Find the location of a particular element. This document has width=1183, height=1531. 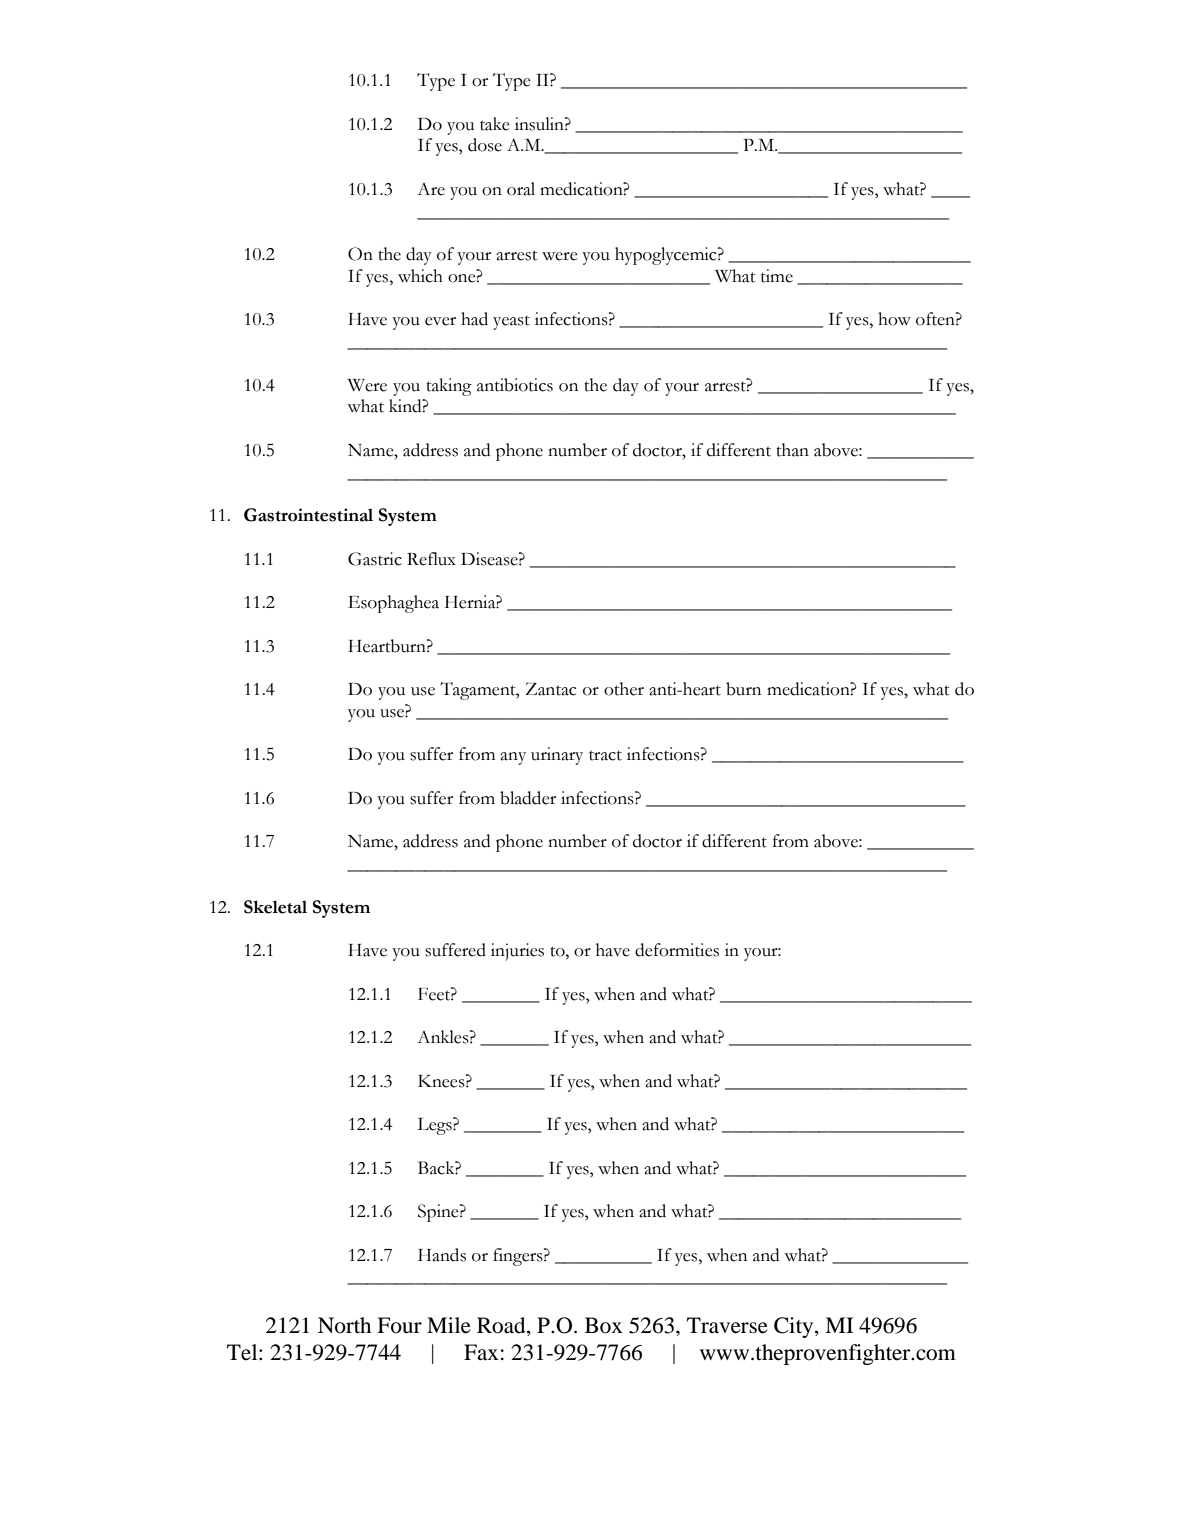

Gastric is located at coordinates (375, 559).
